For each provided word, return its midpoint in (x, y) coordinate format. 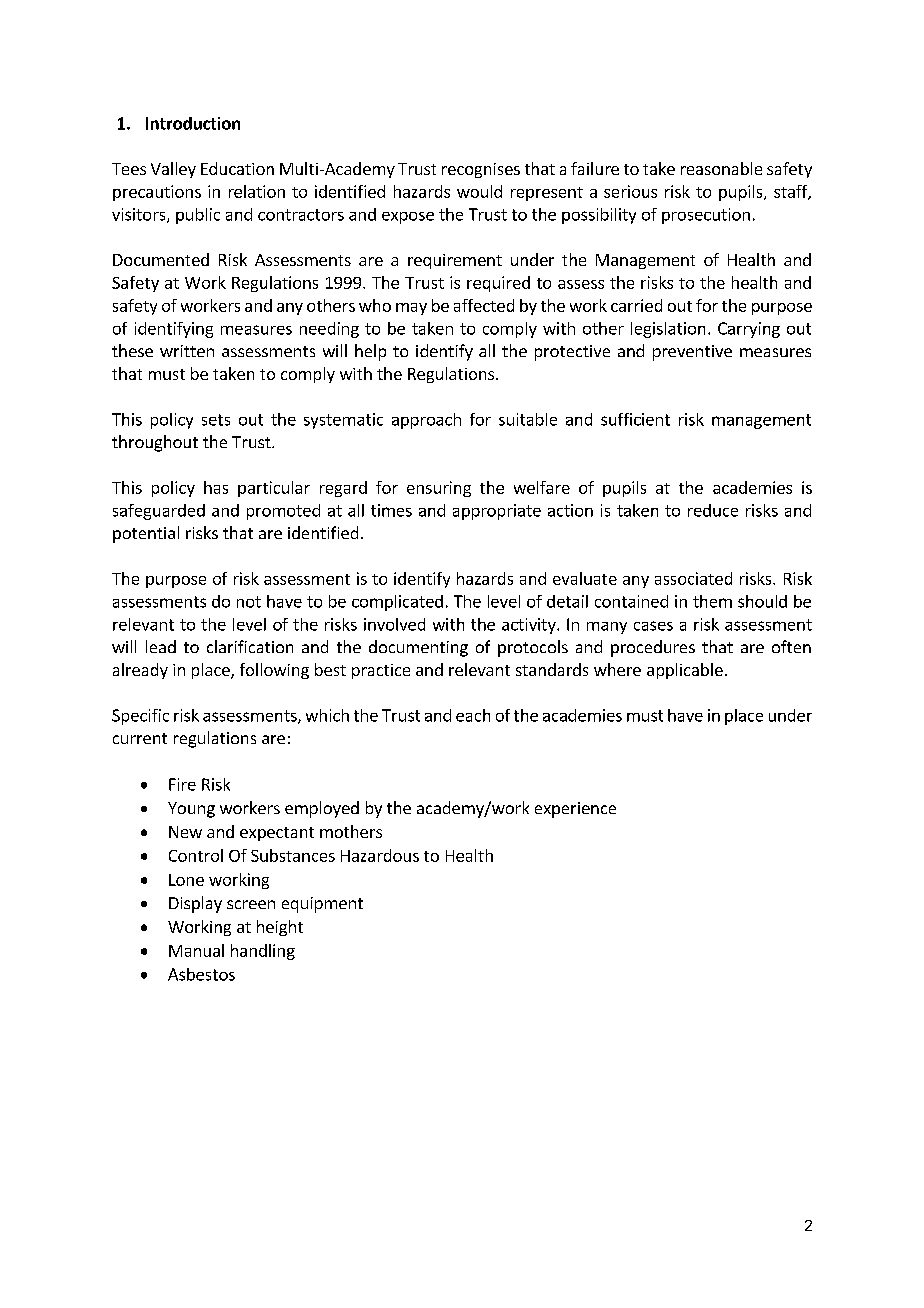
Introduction (193, 123)
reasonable (721, 168)
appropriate (497, 512)
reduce (713, 510)
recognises (481, 170)
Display (195, 904)
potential (146, 534)
